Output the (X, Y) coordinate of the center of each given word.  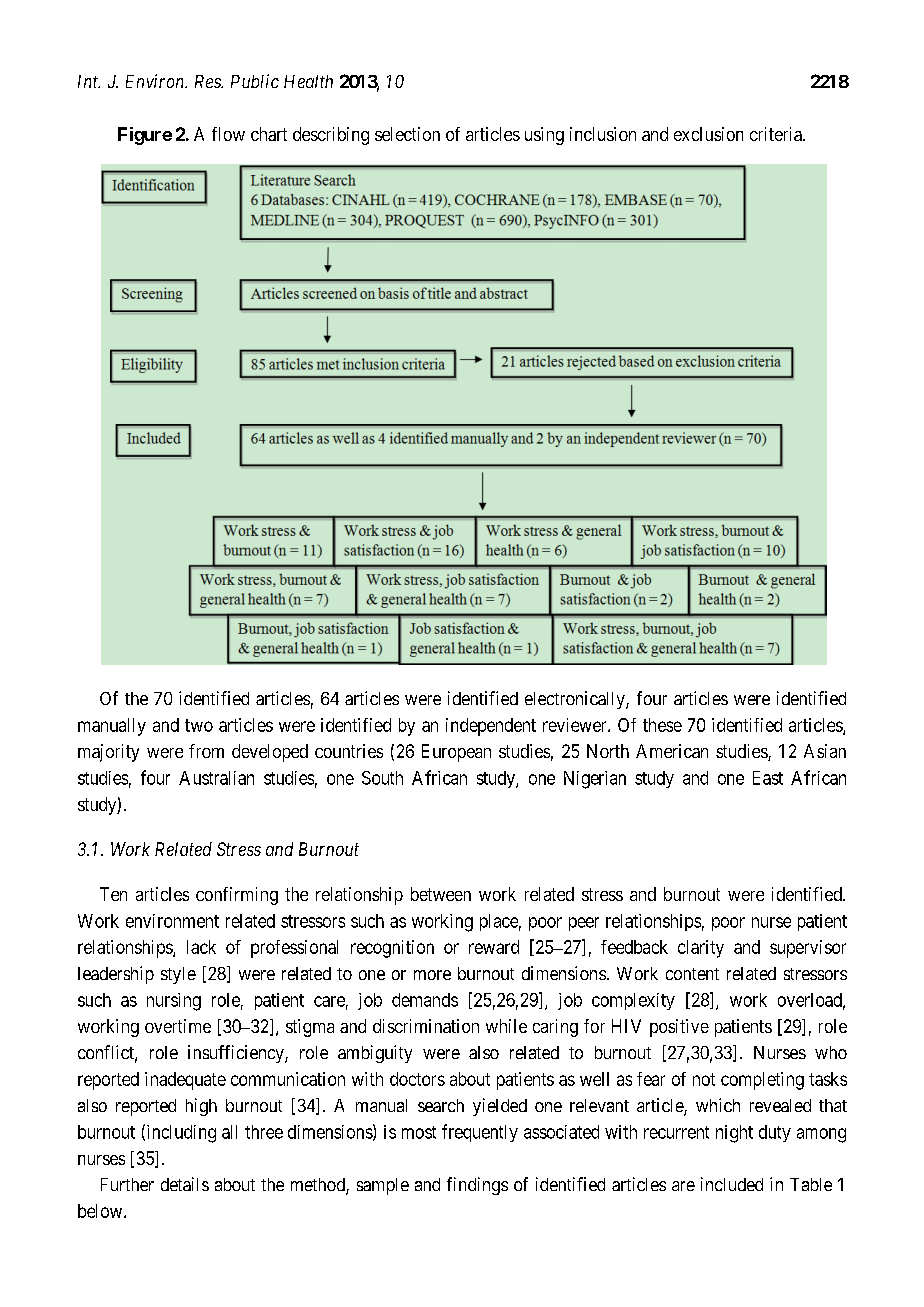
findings (477, 1186)
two (199, 725)
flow (228, 134)
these (662, 725)
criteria (777, 134)
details (185, 1184)
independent (491, 727)
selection (407, 134)
